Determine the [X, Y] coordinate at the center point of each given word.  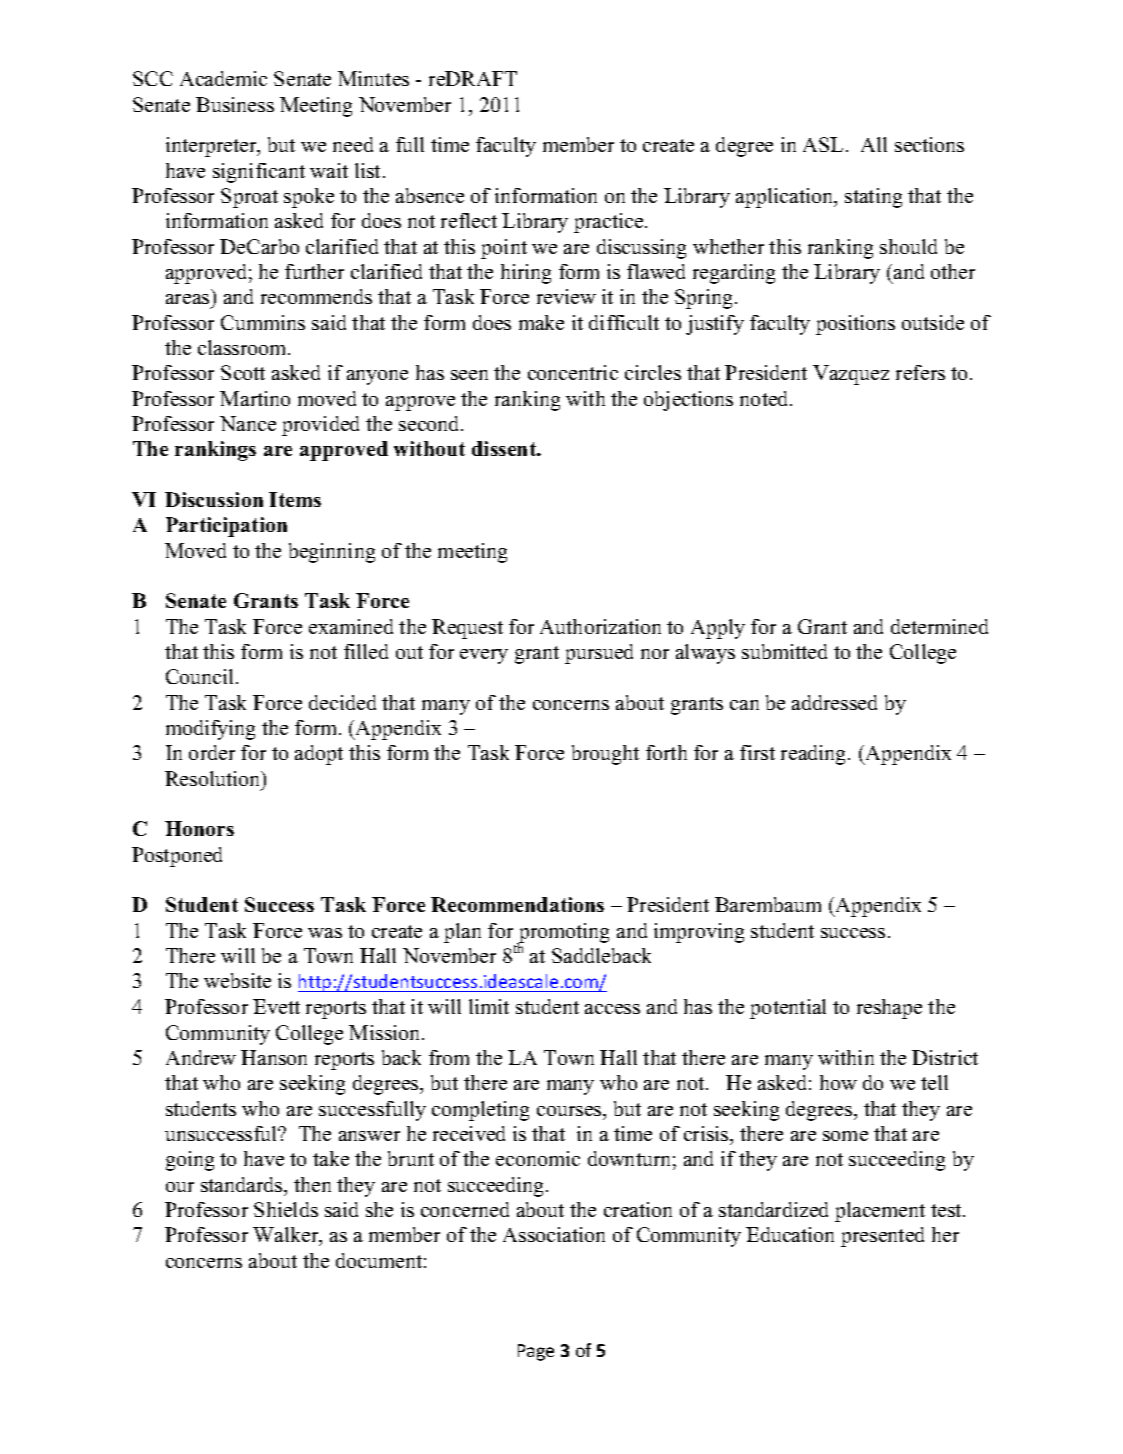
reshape [889, 1009]
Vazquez [851, 375]
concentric [573, 372]
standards [243, 1184]
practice [610, 223]
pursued [599, 654]
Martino [255, 398]
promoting [563, 934]
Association [554, 1234]
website [237, 980]
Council [201, 676]
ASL [823, 144]
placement [880, 1212]
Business [235, 104]
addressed [834, 702]
